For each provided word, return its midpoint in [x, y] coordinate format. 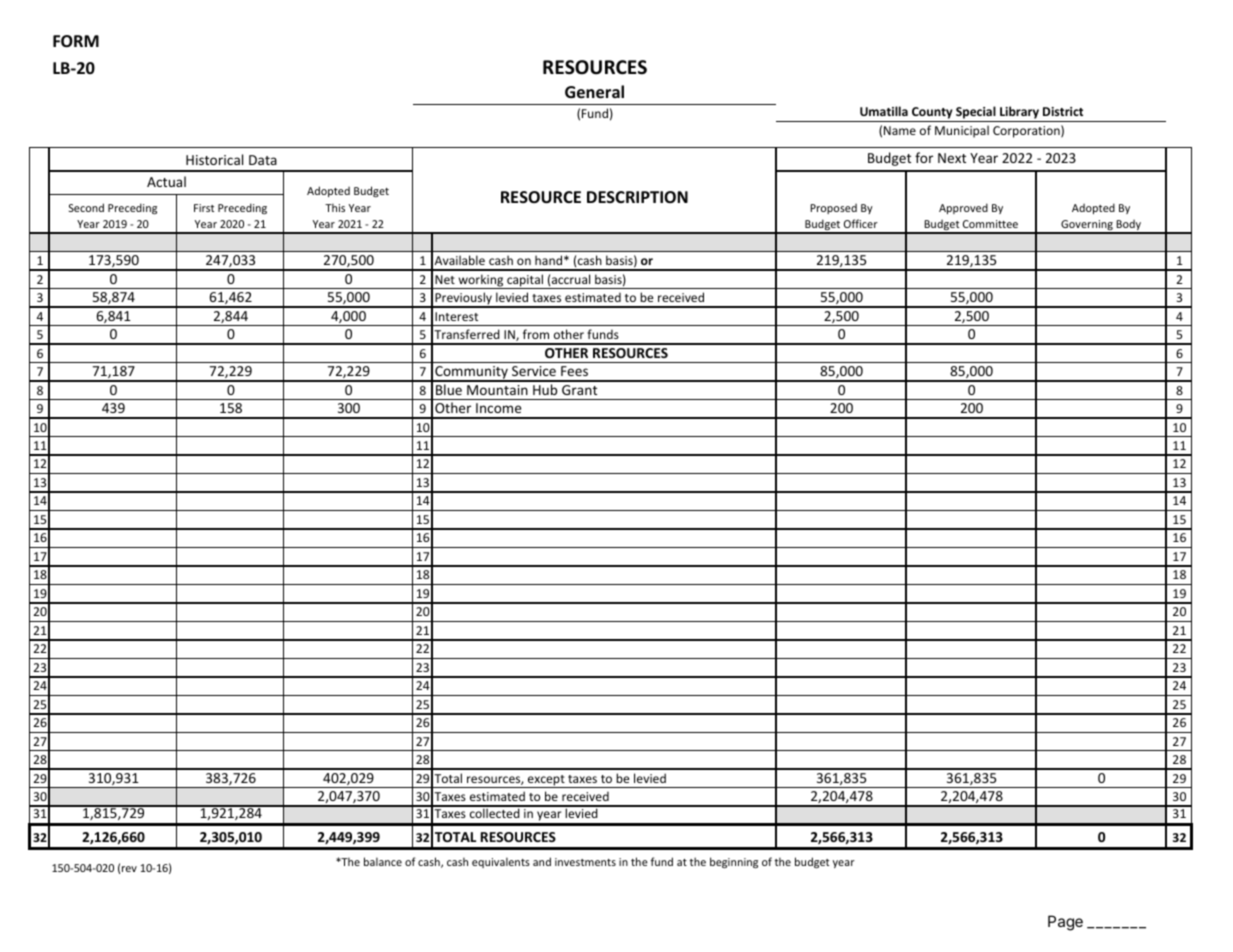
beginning [734, 862]
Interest [456, 316]
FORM [76, 41]
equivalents [501, 862]
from [536, 334]
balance [383, 861]
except [546, 781]
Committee [990, 224]
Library [1019, 112]
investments [585, 862]
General [594, 91]
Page [1065, 923]
